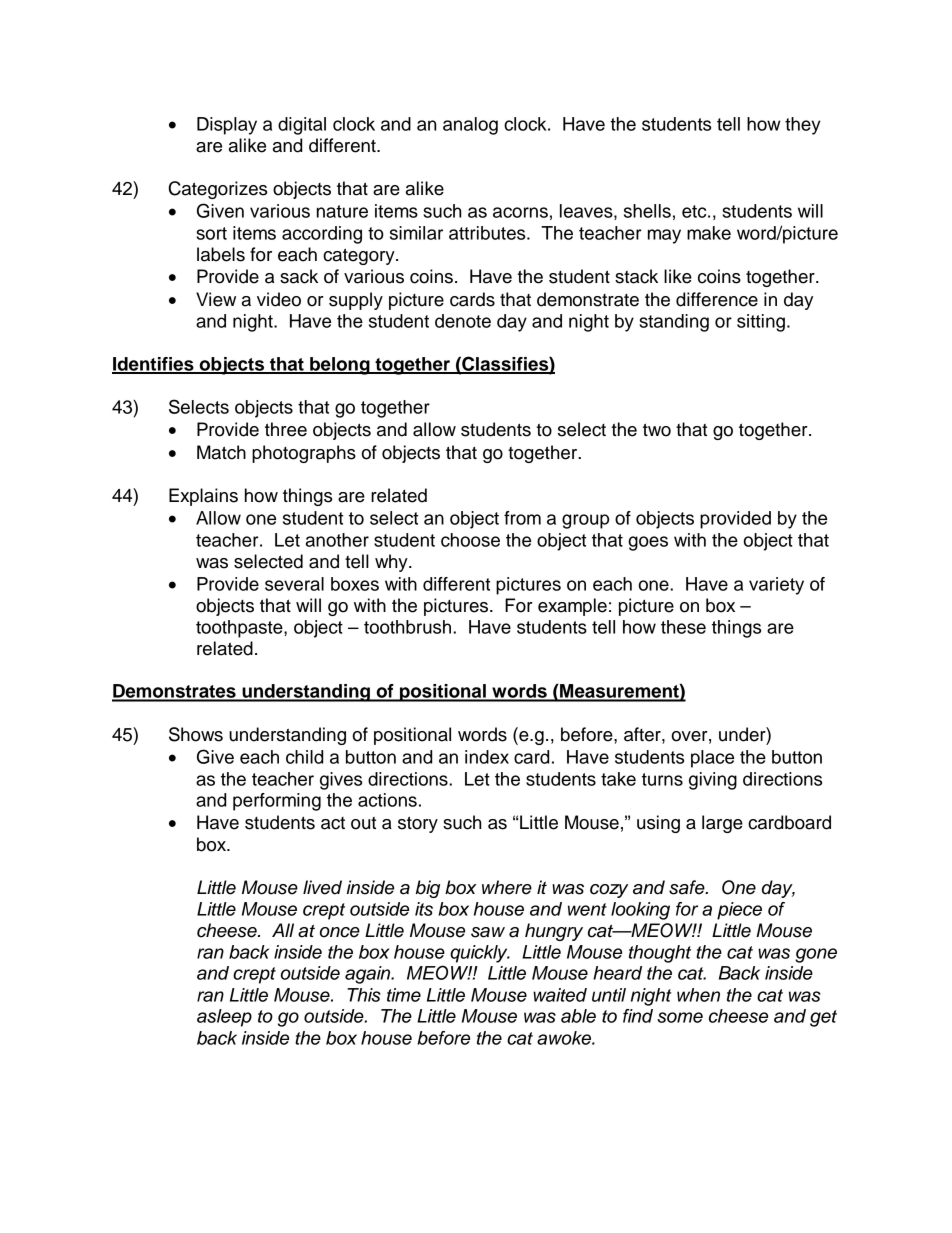 This page has width=952, height=1233. Describe the element at coordinates (470, 126) in the page. I see `analog` at that location.
